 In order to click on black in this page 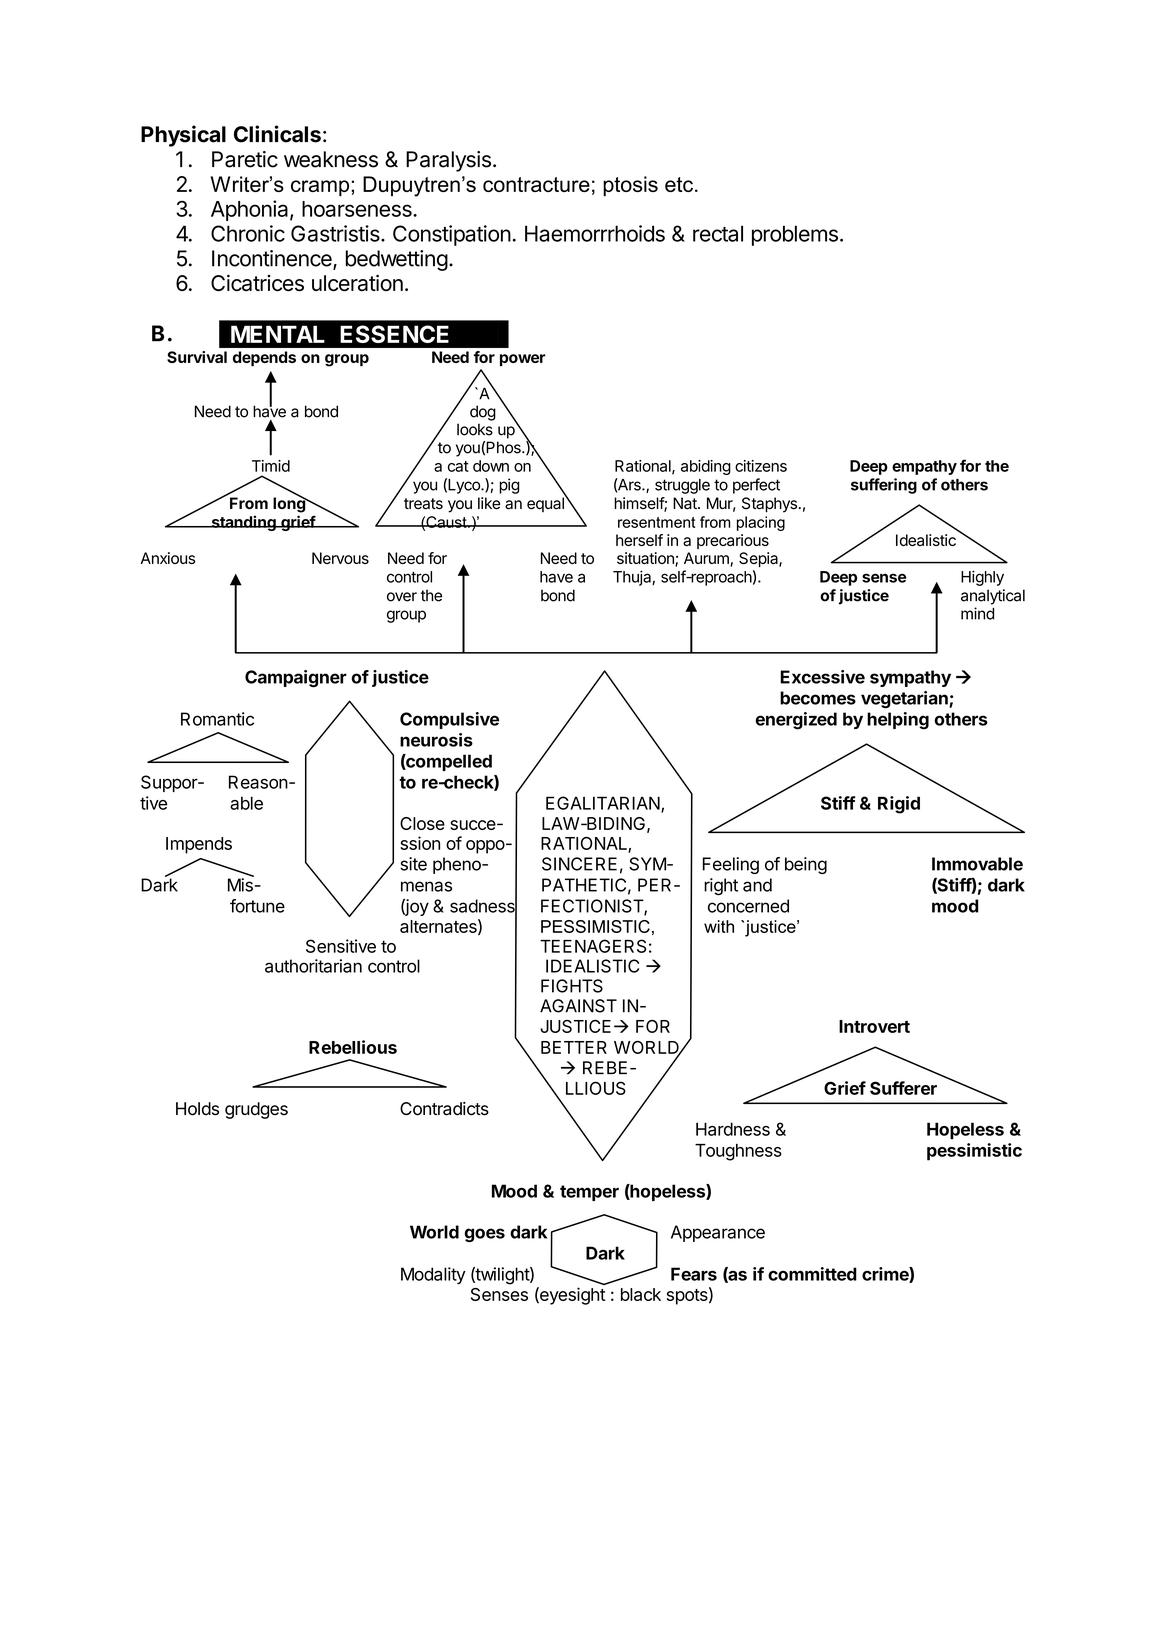, I will do `click(641, 1294)`.
